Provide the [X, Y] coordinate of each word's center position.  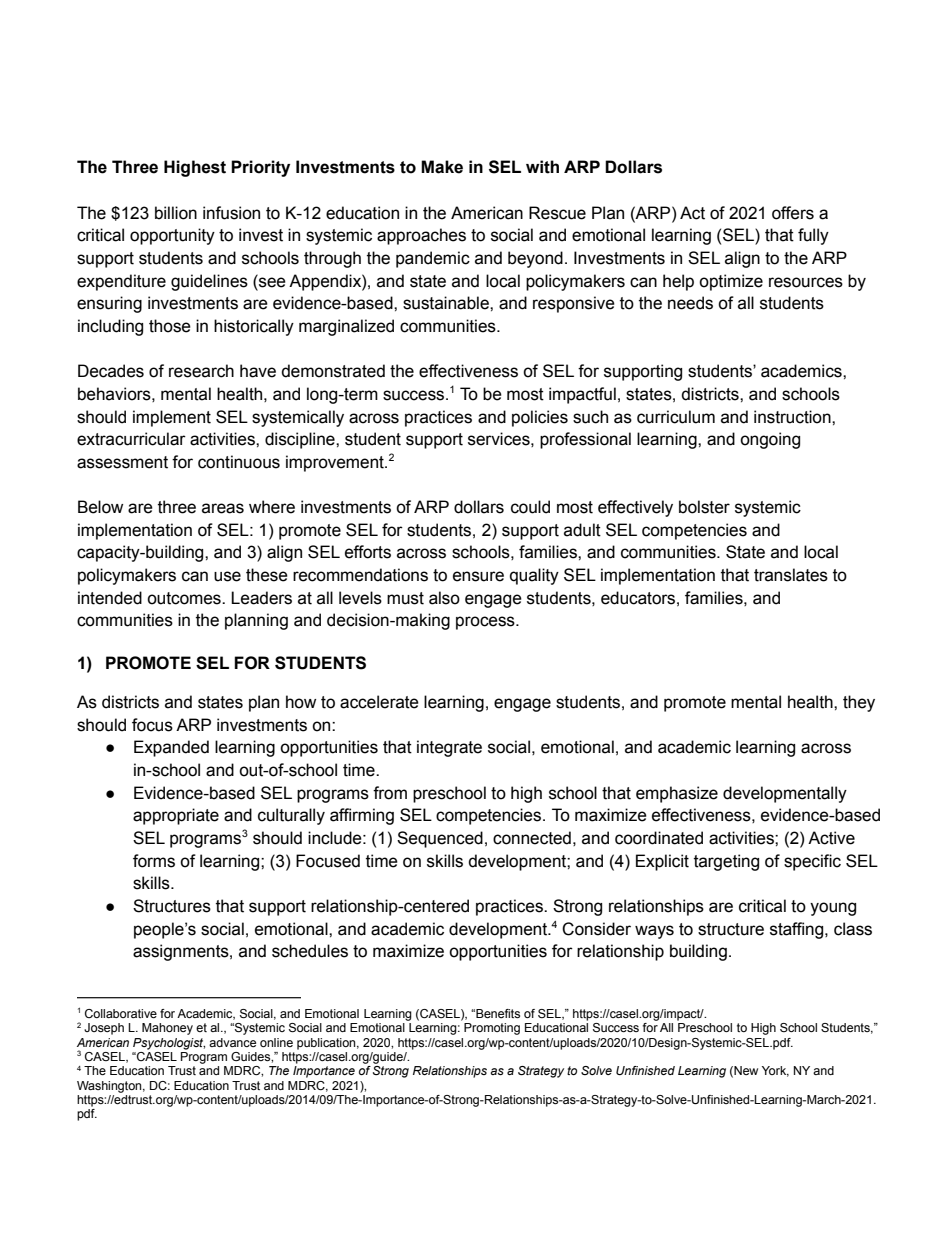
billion [176, 213]
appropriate [176, 816]
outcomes [185, 598]
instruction [793, 417]
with [542, 167]
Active [831, 838]
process [486, 623]
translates [791, 575]
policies [540, 418]
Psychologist [169, 1044]
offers [793, 213]
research [201, 371]
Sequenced [440, 839]
